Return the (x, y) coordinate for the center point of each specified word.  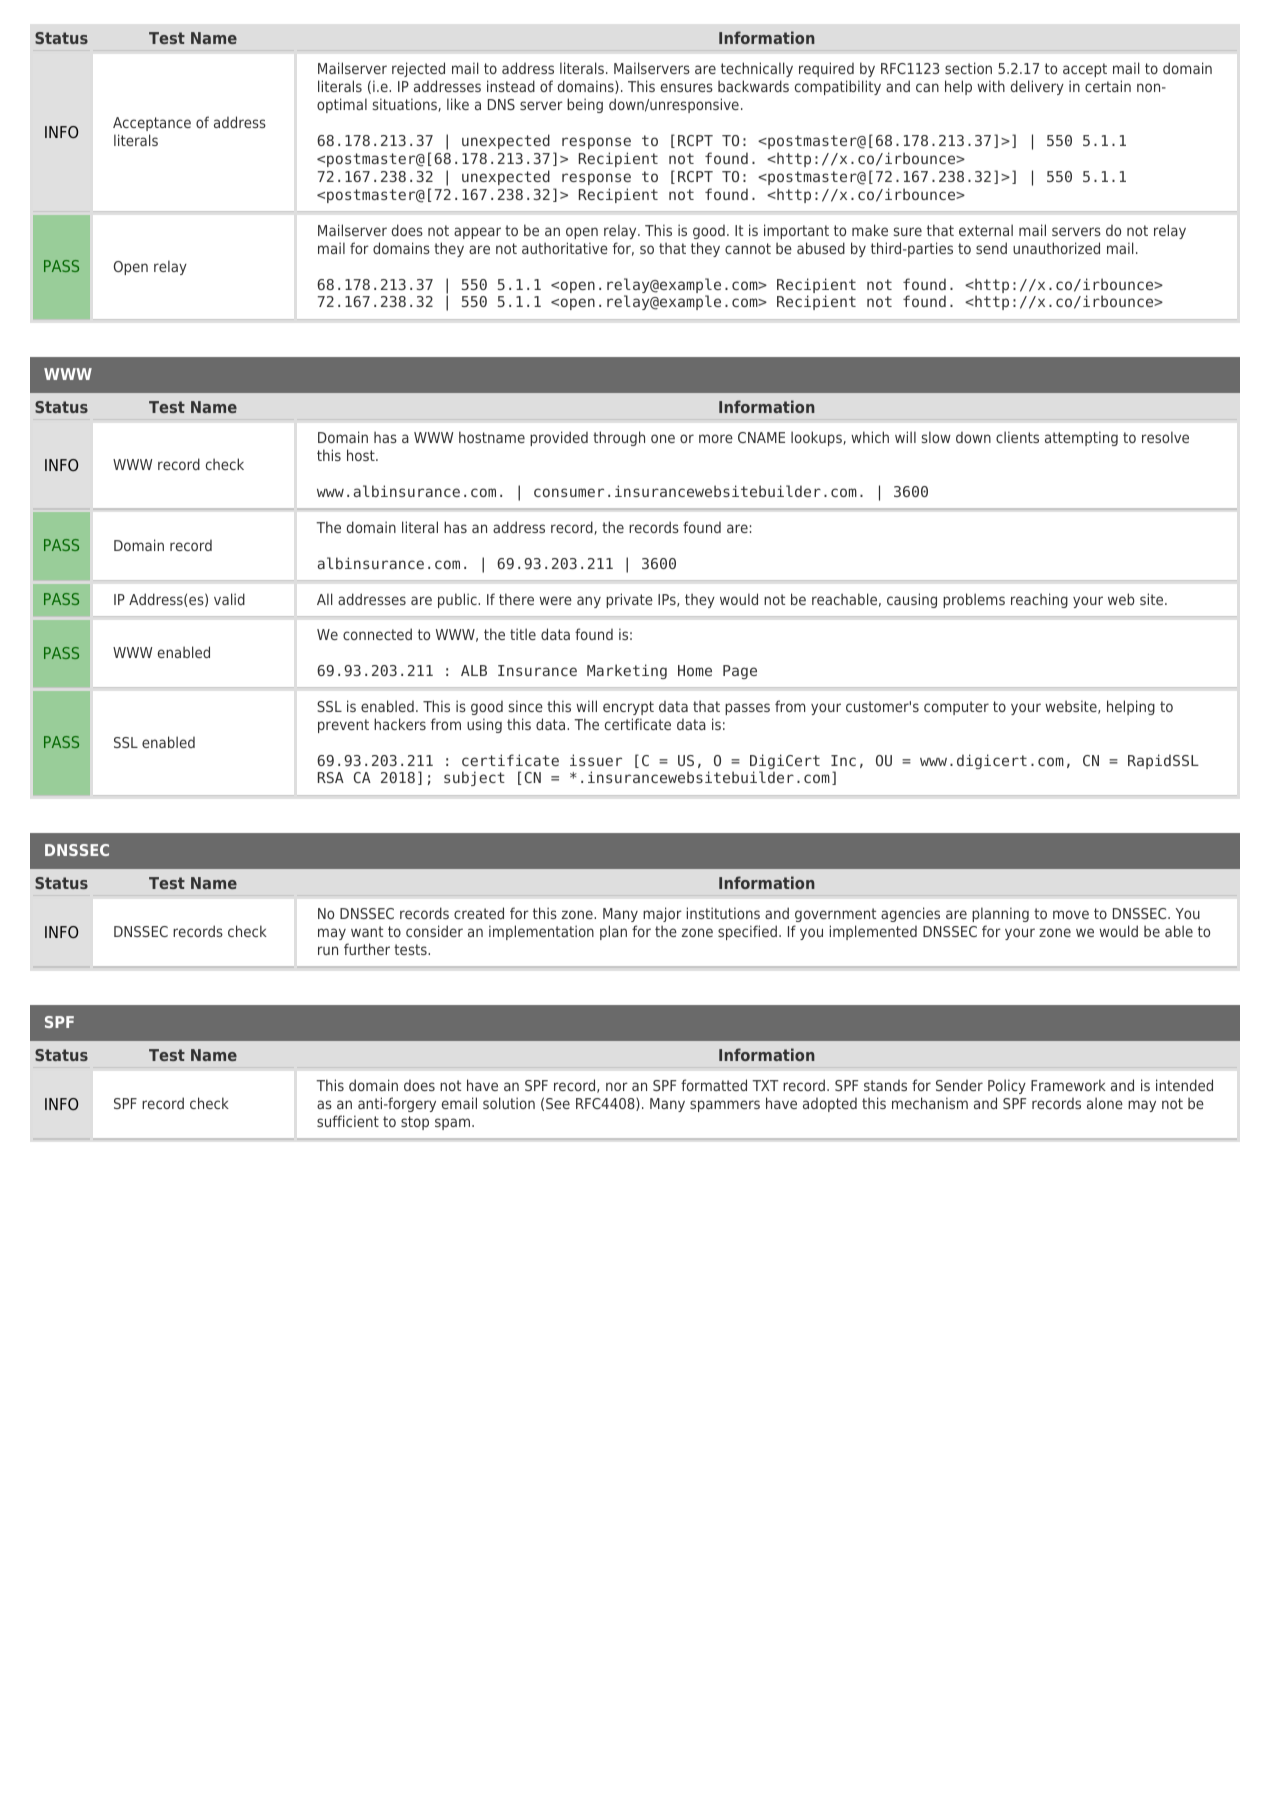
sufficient (348, 1121)
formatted (714, 1085)
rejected (418, 69)
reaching (1039, 600)
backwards (753, 86)
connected (377, 634)
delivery (1037, 87)
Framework (1068, 1085)
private (629, 600)
